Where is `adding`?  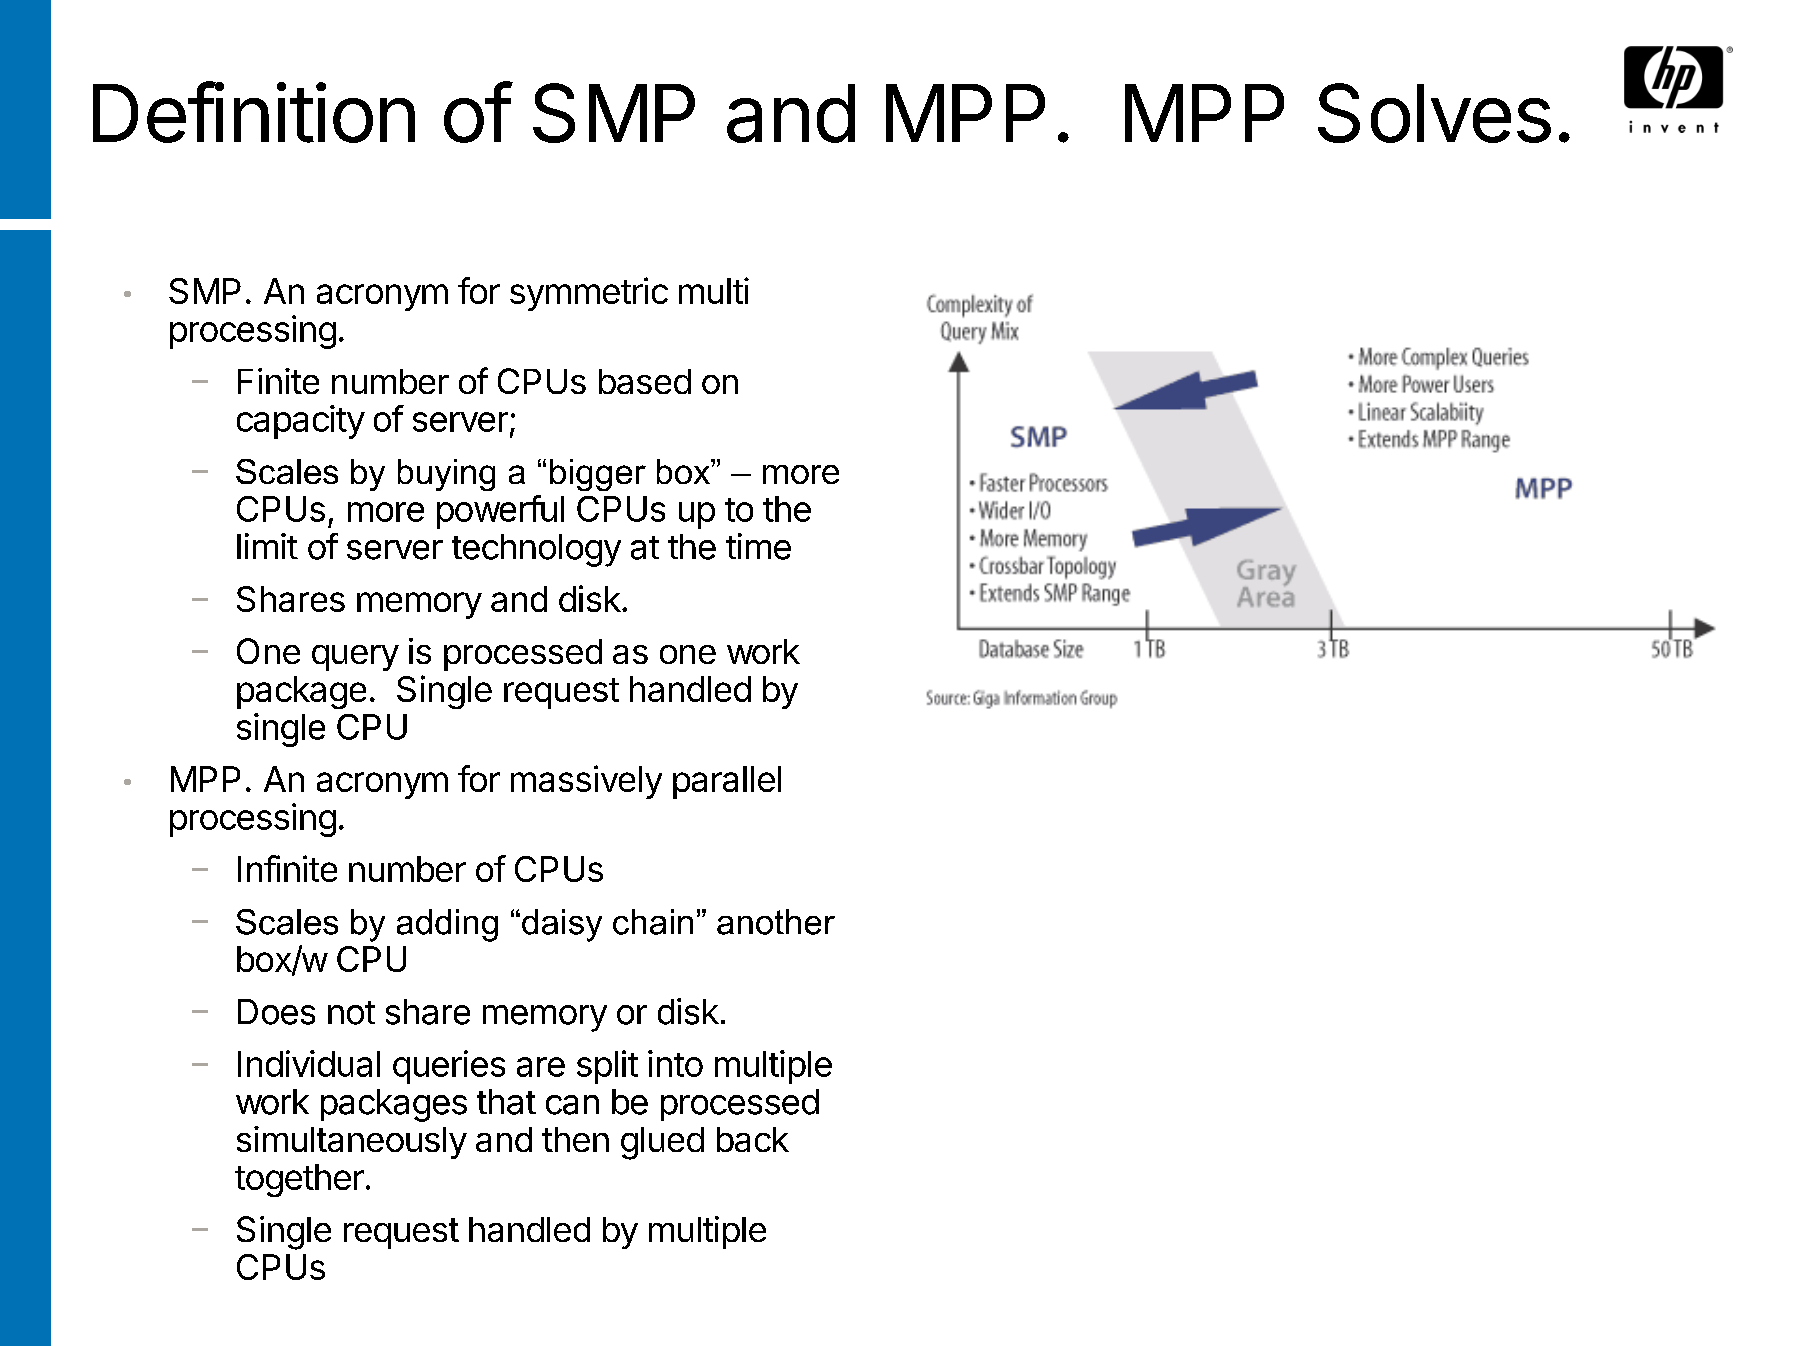
adding is located at coordinates (447, 925).
